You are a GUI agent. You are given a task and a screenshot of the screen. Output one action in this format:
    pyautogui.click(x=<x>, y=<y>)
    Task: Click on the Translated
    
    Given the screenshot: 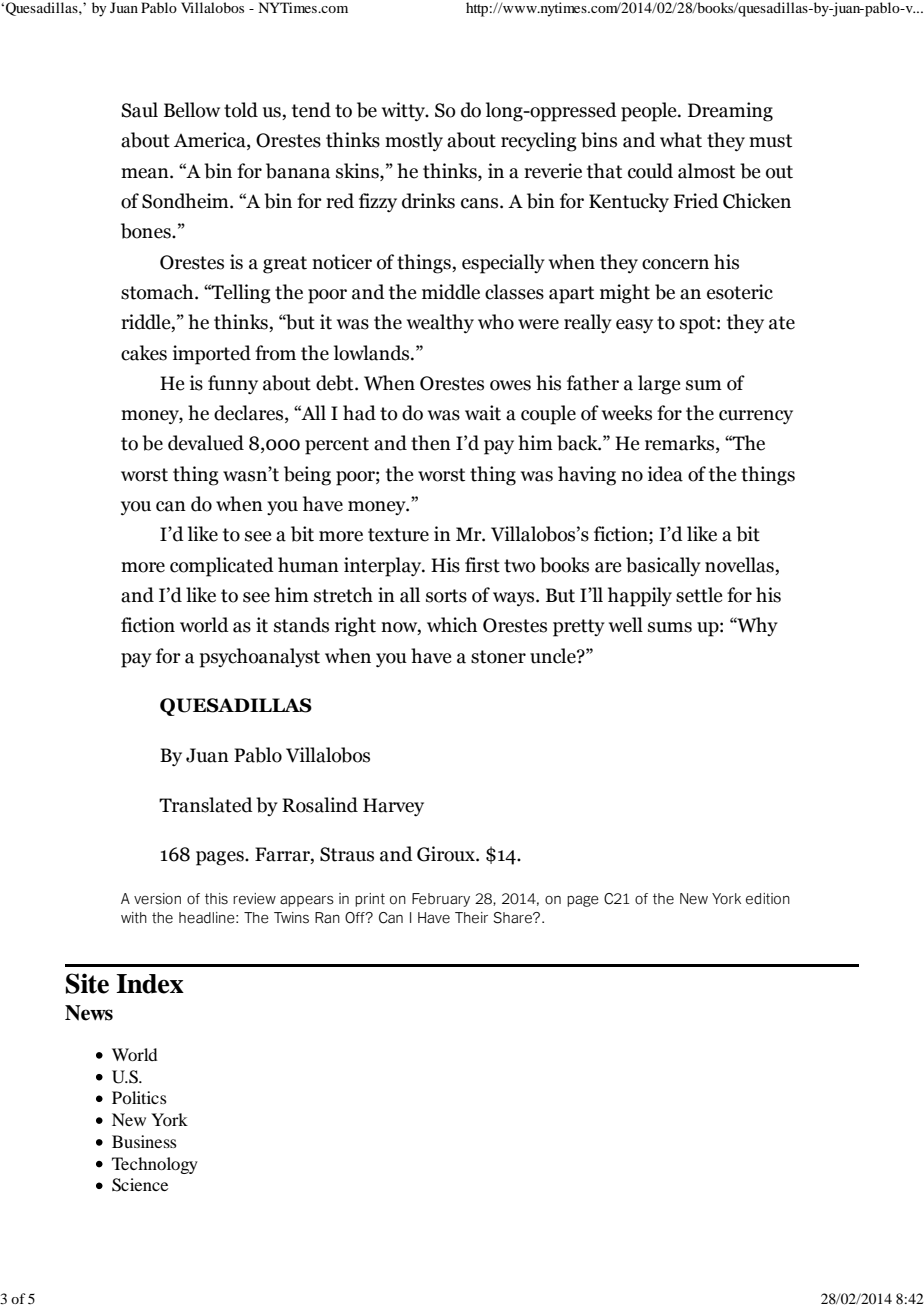 What is the action you would take?
    pyautogui.click(x=206, y=805)
